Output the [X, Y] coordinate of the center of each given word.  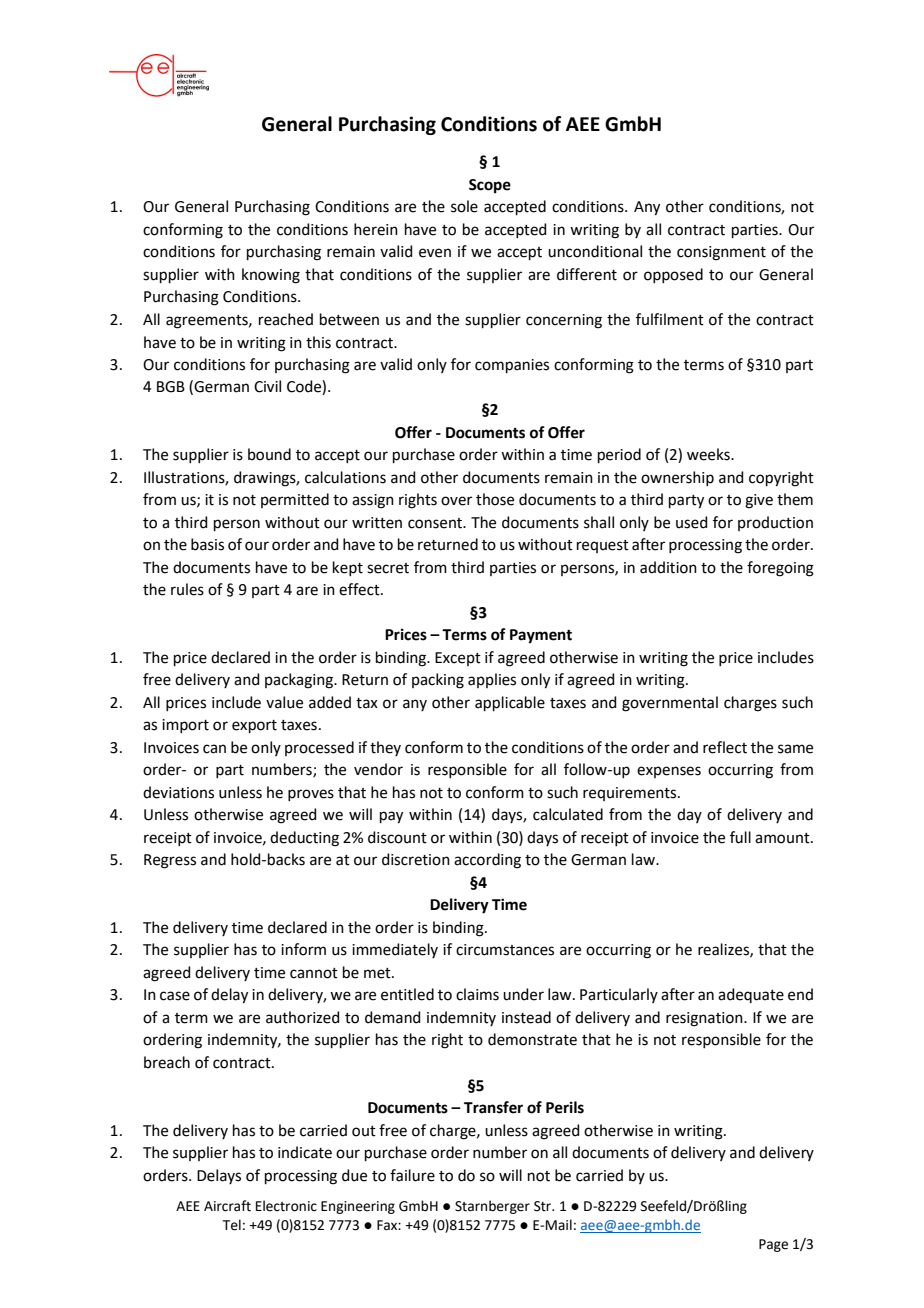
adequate [751, 995]
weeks [709, 454]
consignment [721, 253]
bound [269, 454]
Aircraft [227, 1206]
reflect [725, 747]
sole [464, 206]
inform [303, 949]
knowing [271, 276]
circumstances [505, 950]
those [495, 499]
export [254, 726]
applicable [510, 703]
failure [412, 1175]
